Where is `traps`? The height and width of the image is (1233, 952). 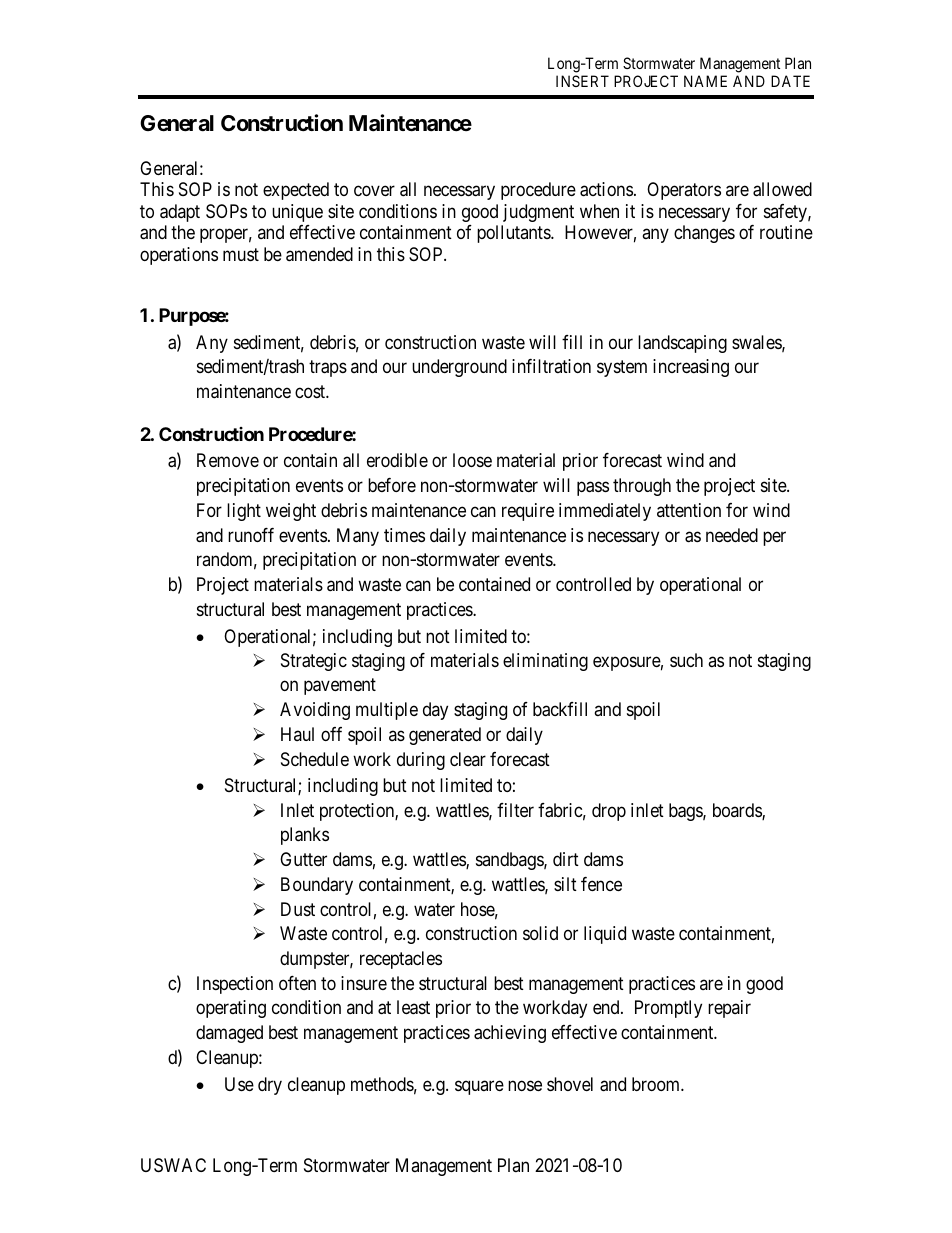 traps is located at coordinates (328, 368).
